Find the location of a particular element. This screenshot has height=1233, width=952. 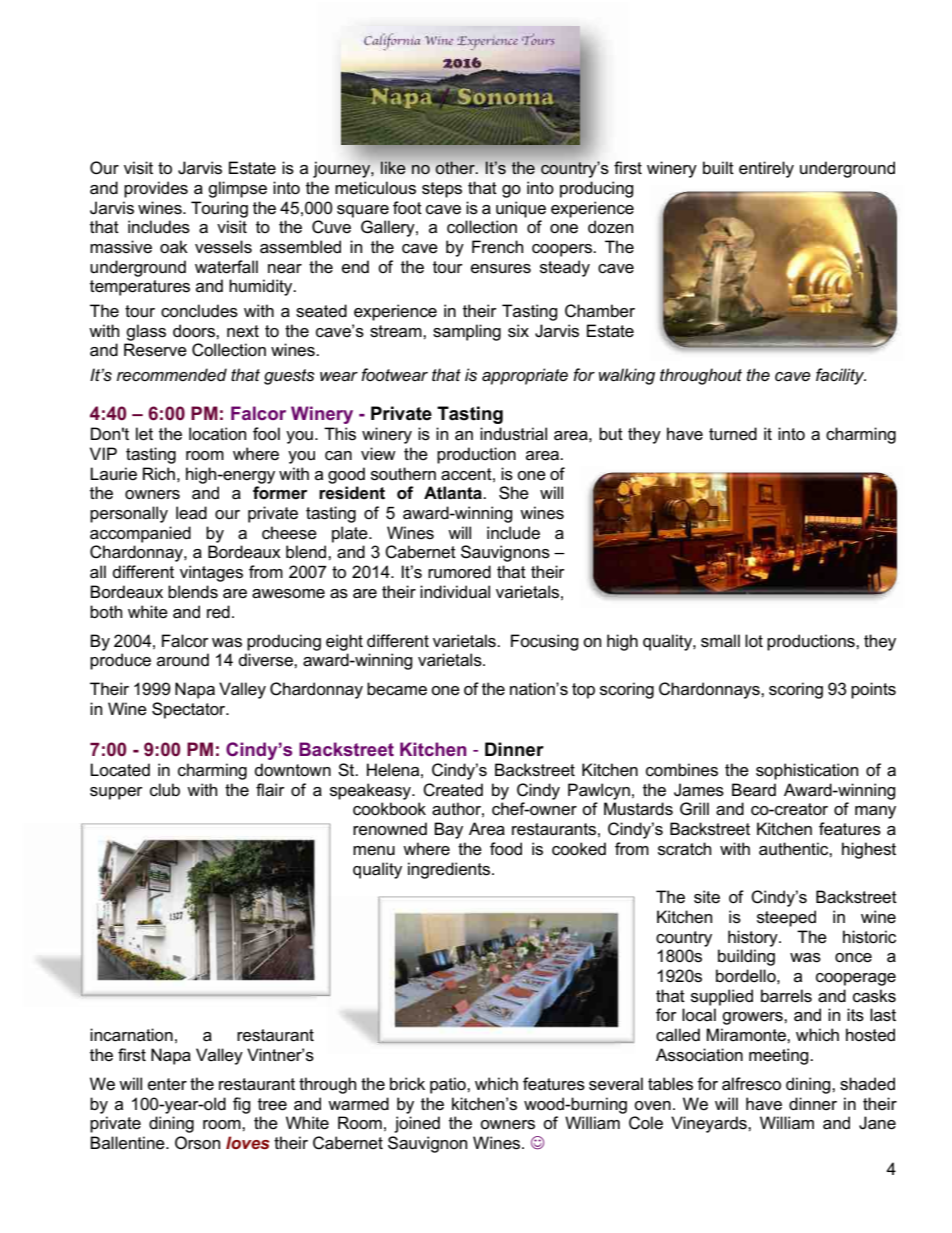

unique is located at coordinates (521, 209).
